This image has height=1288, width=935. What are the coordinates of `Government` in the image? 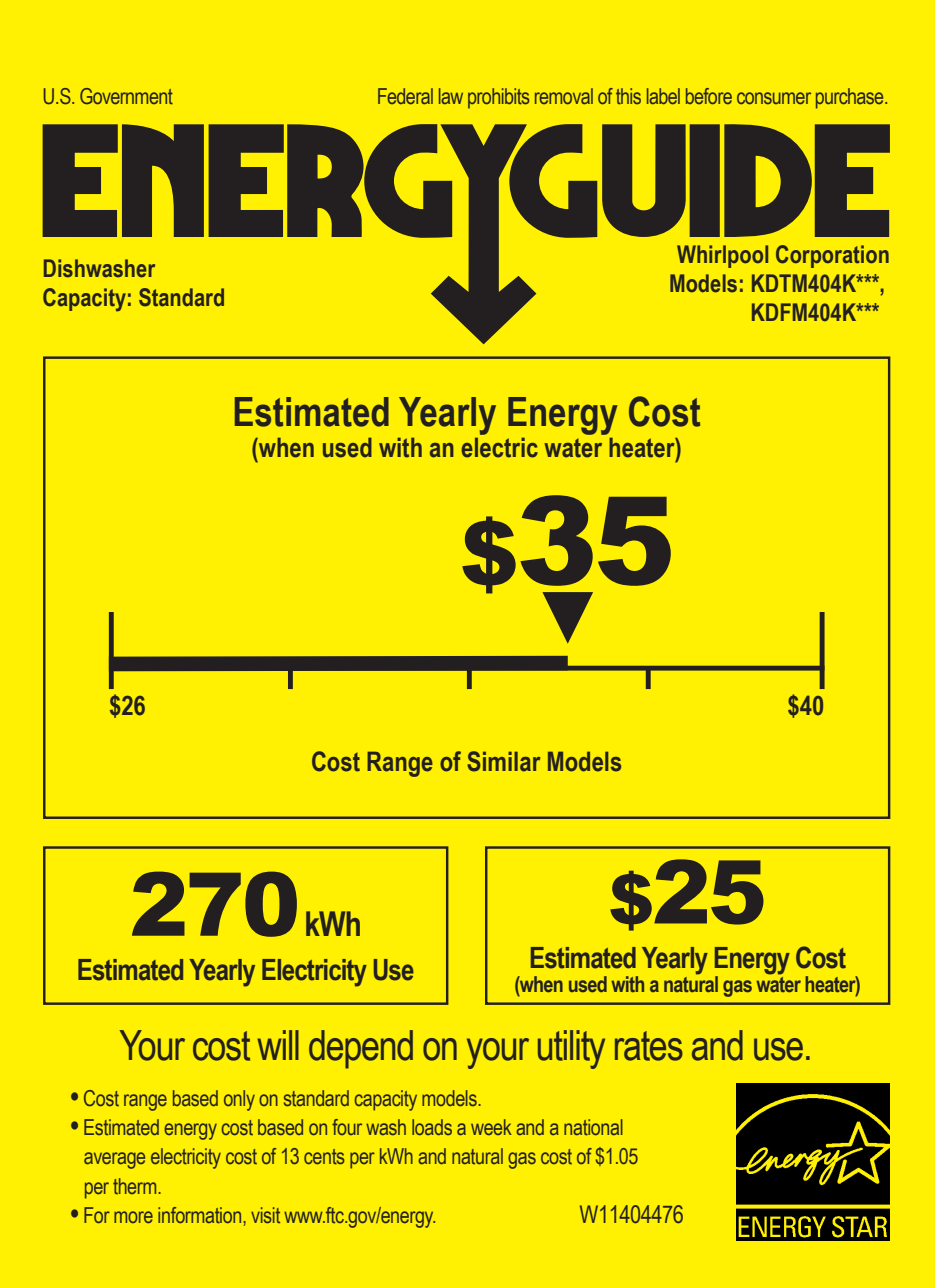 It's located at (126, 96).
